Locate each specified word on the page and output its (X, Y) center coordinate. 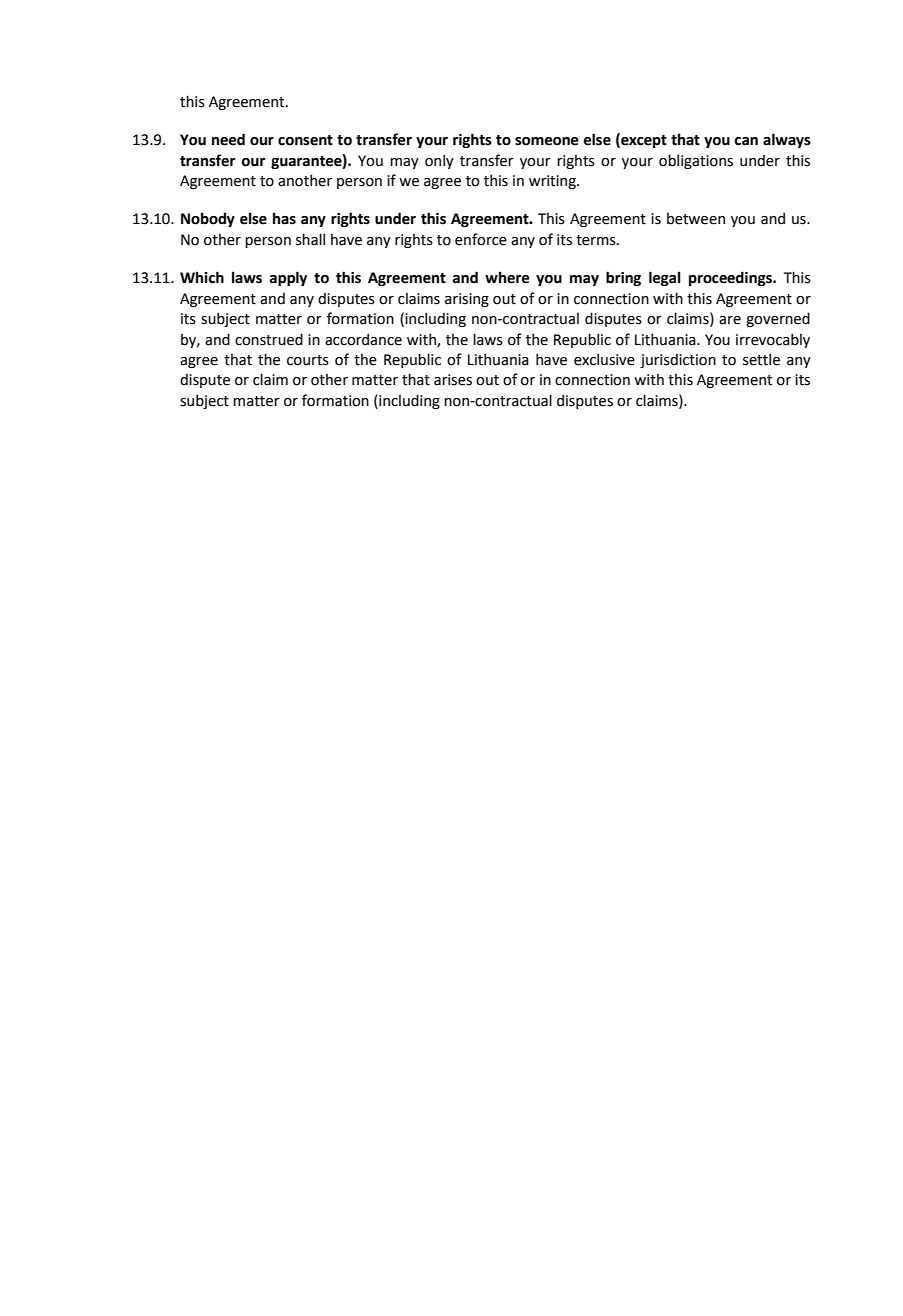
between (696, 219)
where (507, 277)
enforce (481, 239)
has (284, 218)
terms (597, 240)
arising (467, 300)
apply (288, 278)
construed (269, 339)
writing (553, 182)
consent (305, 140)
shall (310, 239)
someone (547, 141)
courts (308, 360)
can (746, 141)
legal (665, 278)
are (730, 320)
